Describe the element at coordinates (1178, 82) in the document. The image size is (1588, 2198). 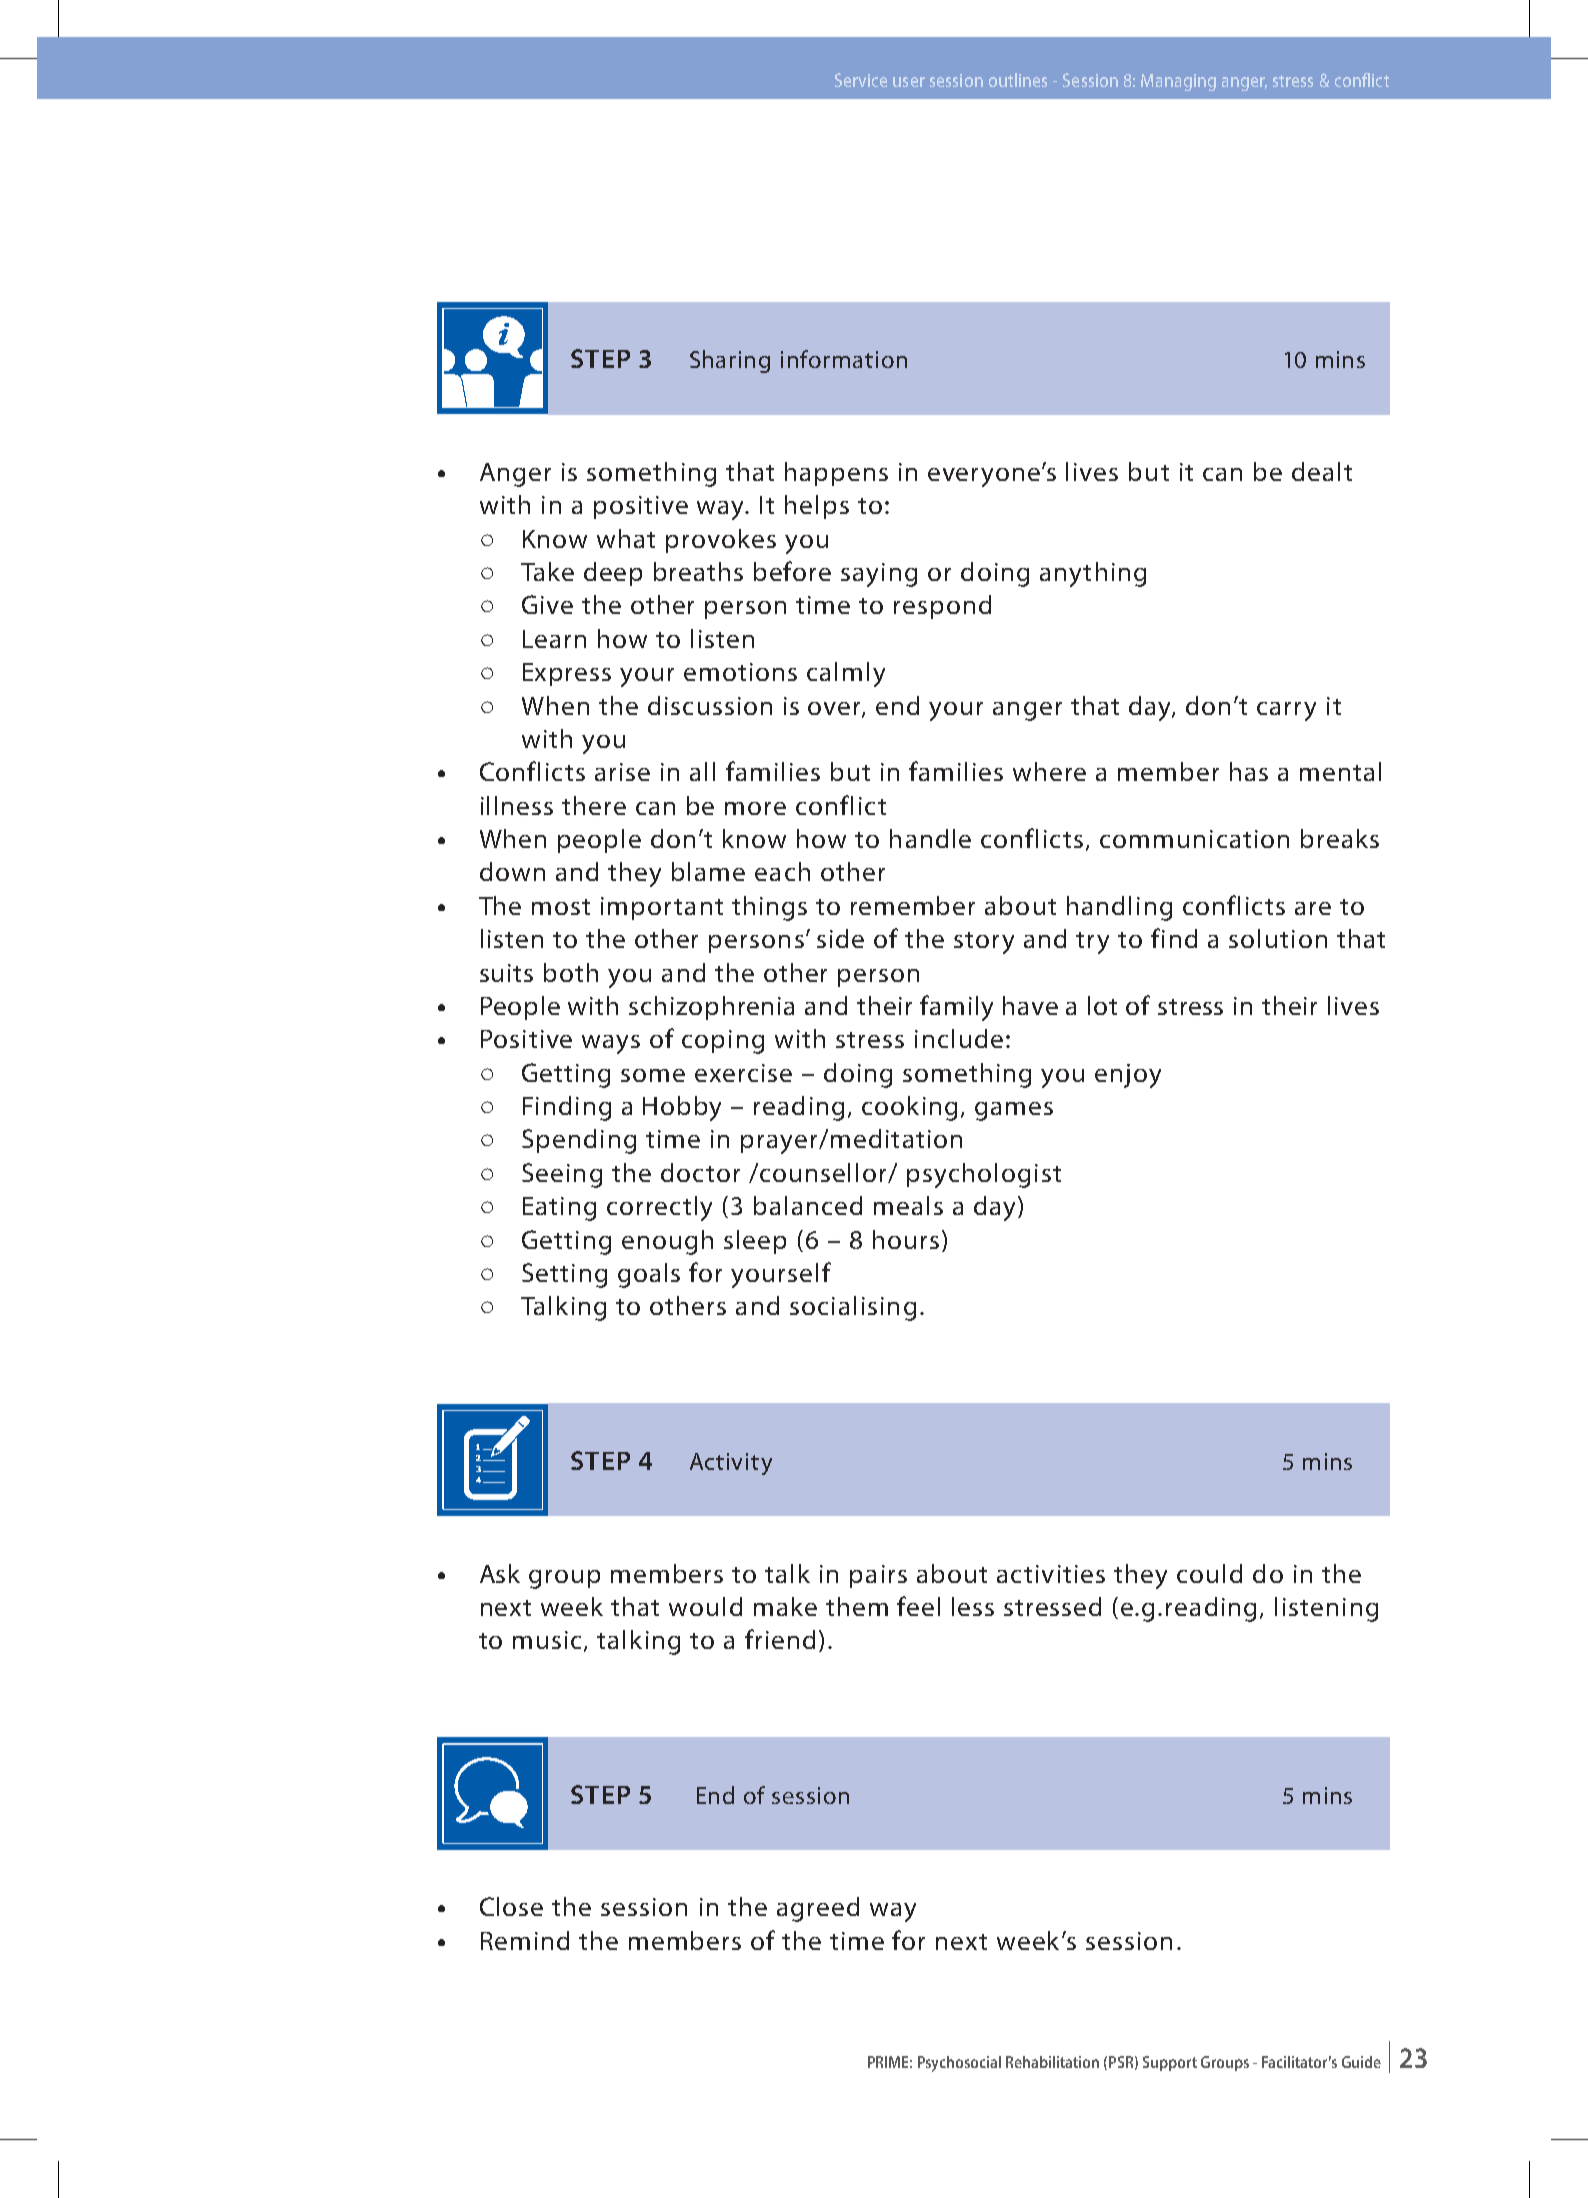
I see `Managing` at that location.
